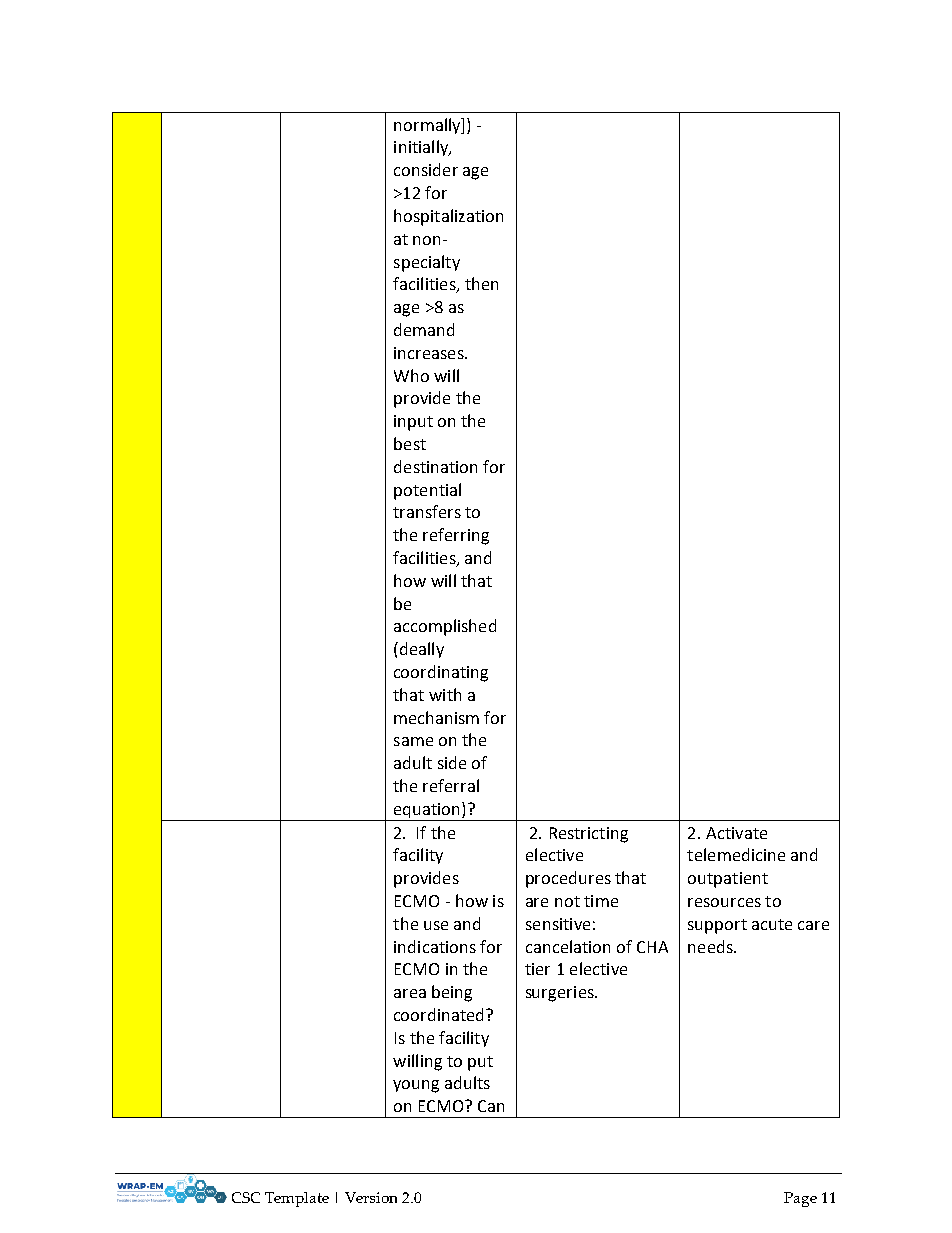  Describe the element at coordinates (800, 1199) in the screenshot. I see `Page` at that location.
